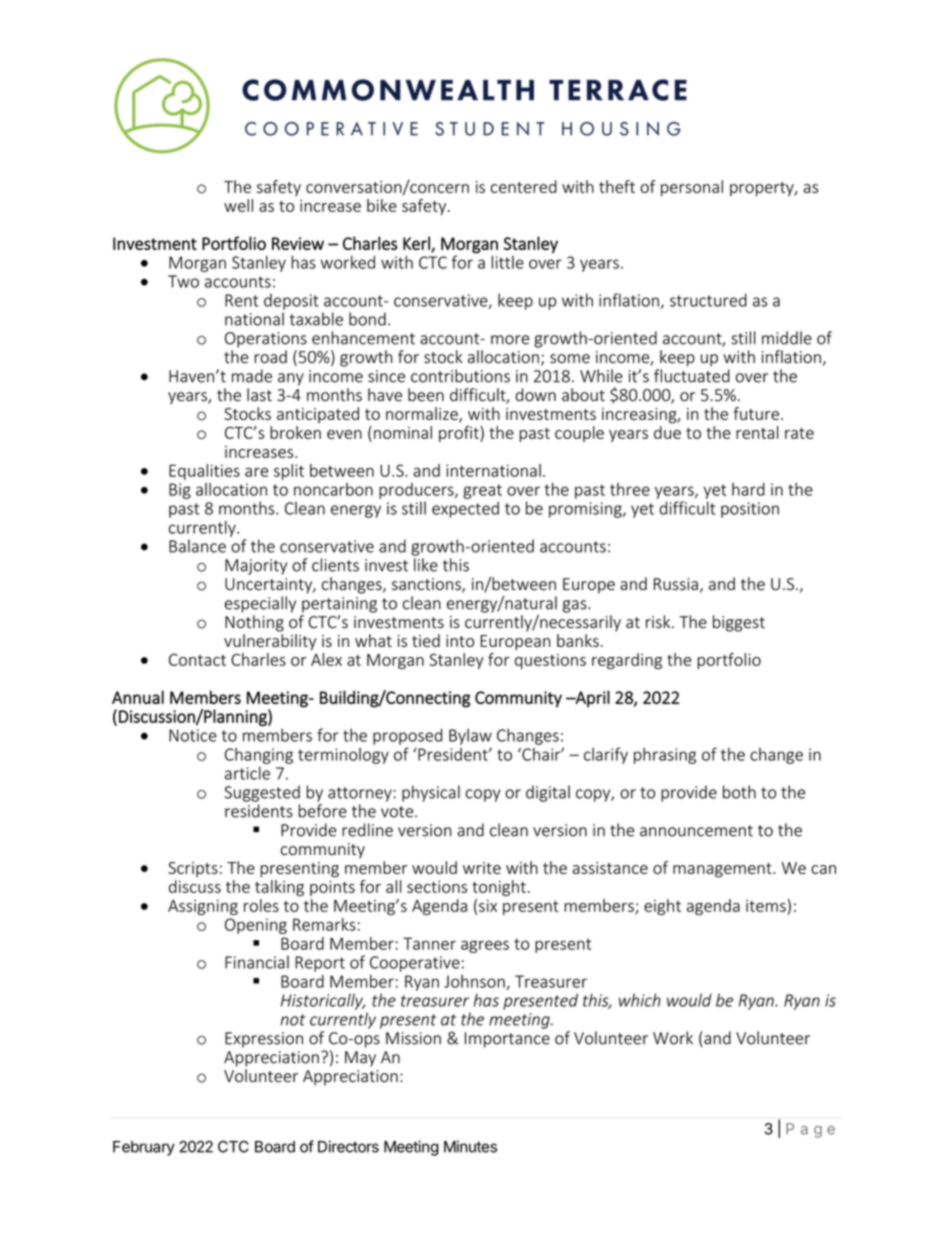  What do you see at coordinates (739, 623) in the screenshot?
I see `biggest` at bounding box center [739, 623].
